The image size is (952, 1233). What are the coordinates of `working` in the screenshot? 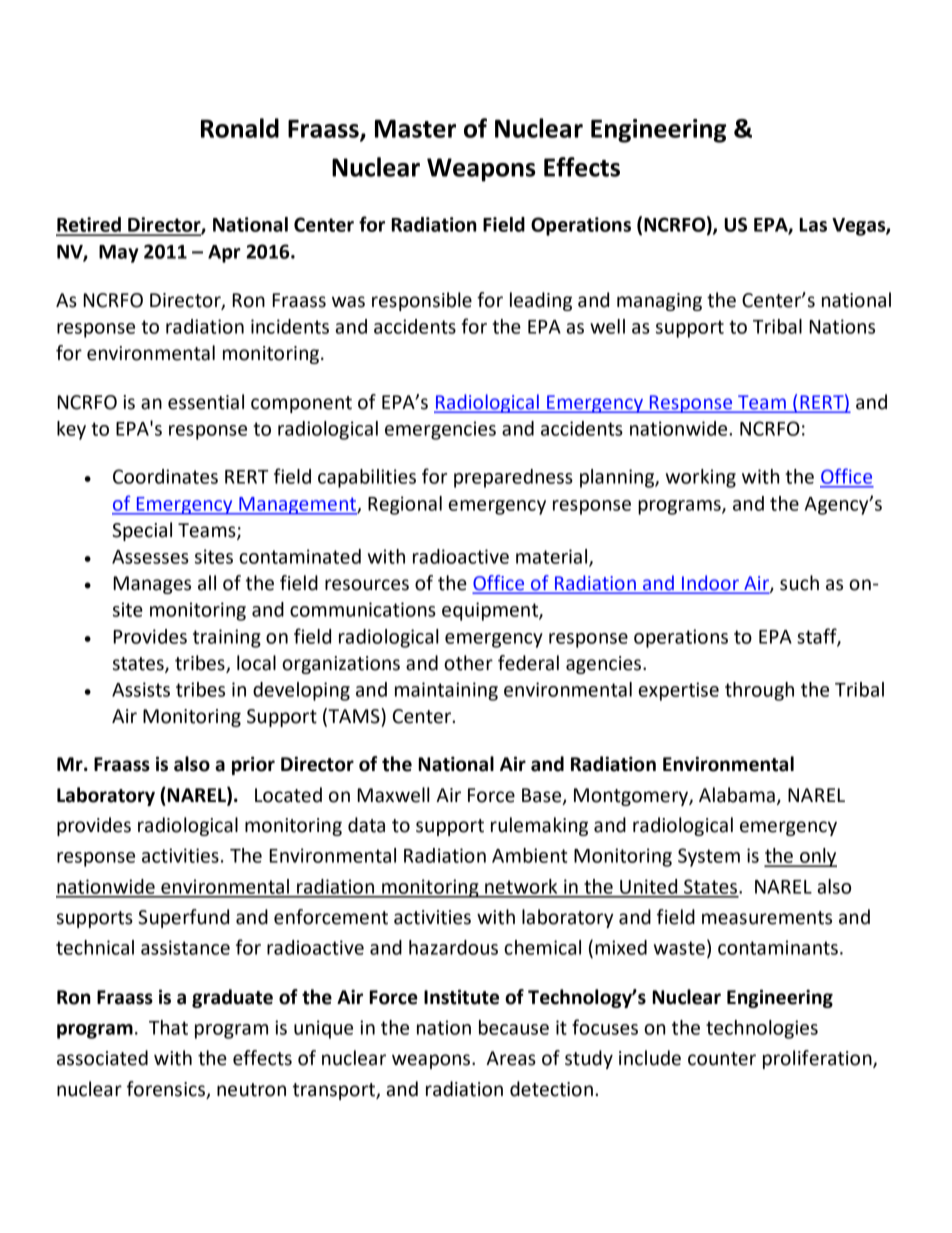 It's located at (701, 478).
